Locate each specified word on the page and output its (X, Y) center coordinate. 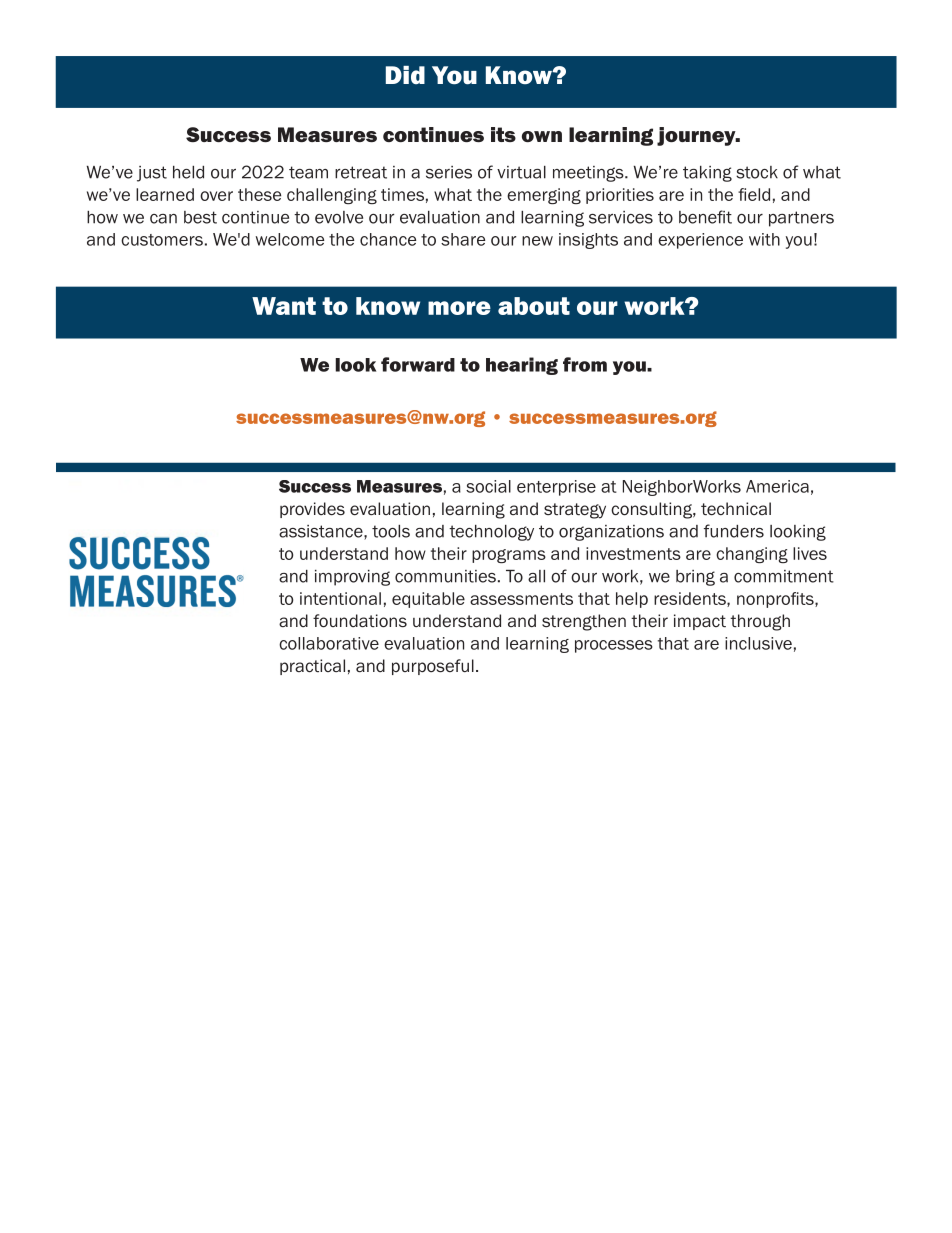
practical (312, 667)
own (542, 136)
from (585, 364)
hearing (522, 366)
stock (757, 172)
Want (284, 306)
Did (405, 75)
